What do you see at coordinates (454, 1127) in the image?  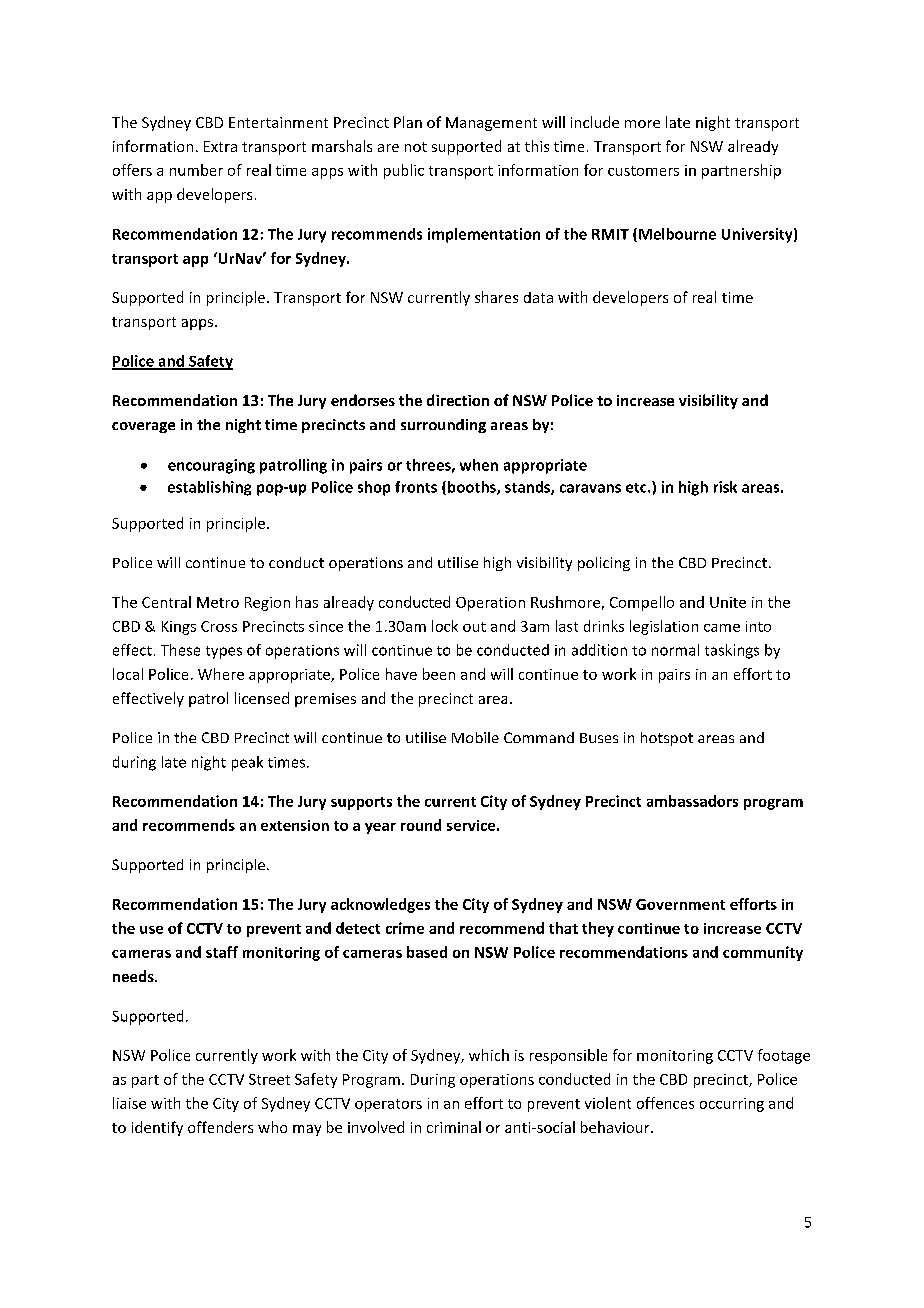 I see `criminal` at bounding box center [454, 1127].
